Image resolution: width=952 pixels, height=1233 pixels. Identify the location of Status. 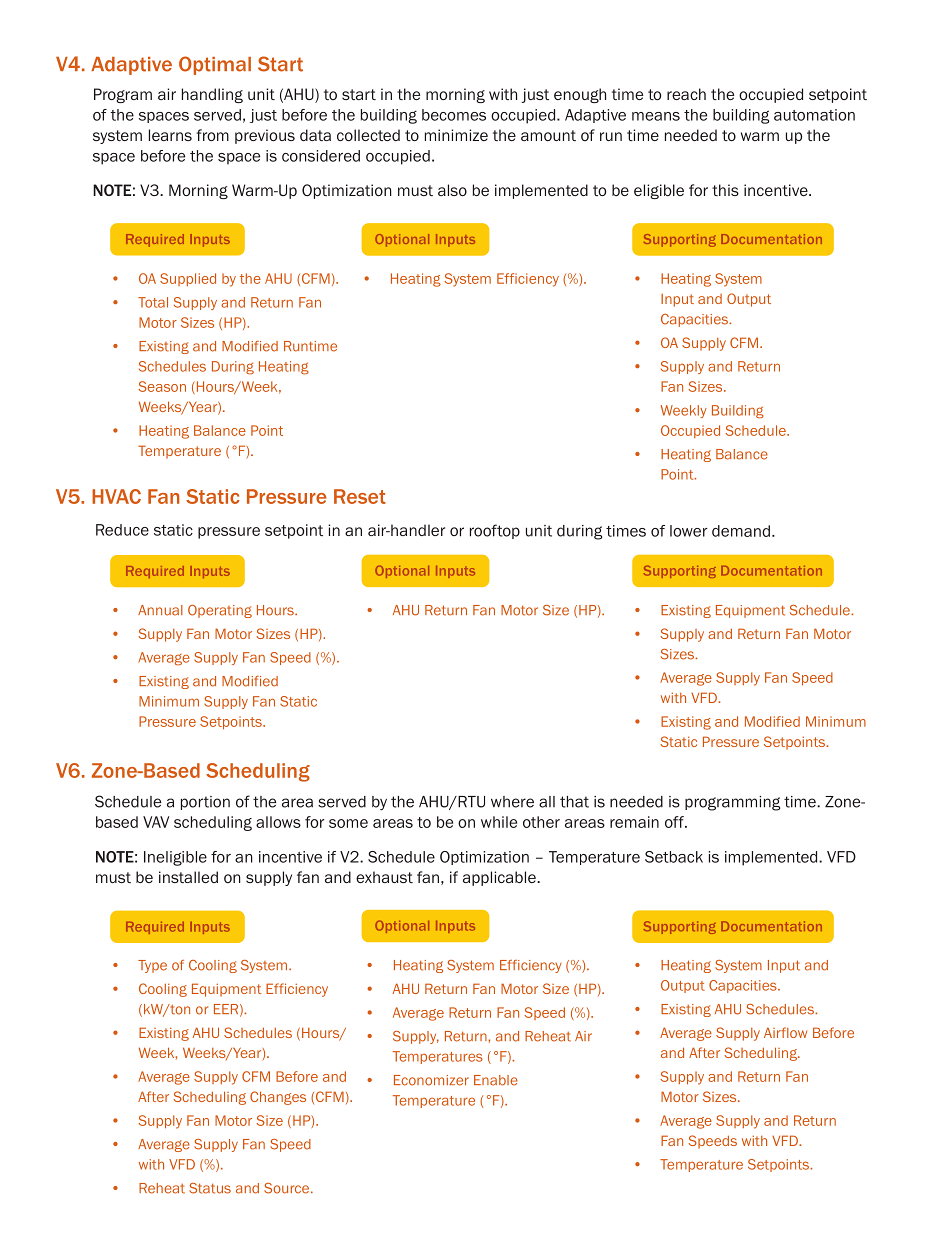
(210, 1188).
